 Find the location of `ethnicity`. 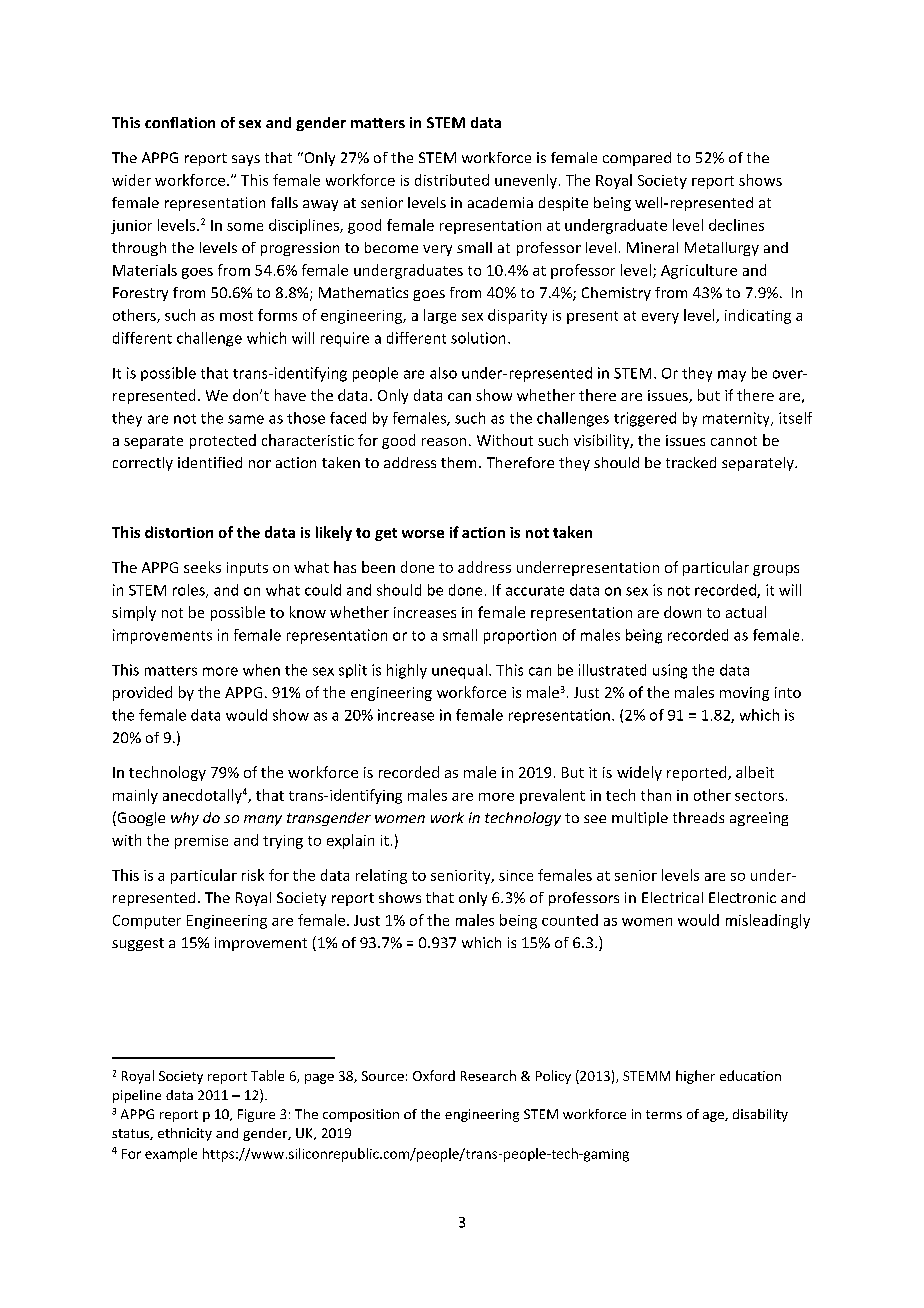

ethnicity is located at coordinates (185, 1134).
